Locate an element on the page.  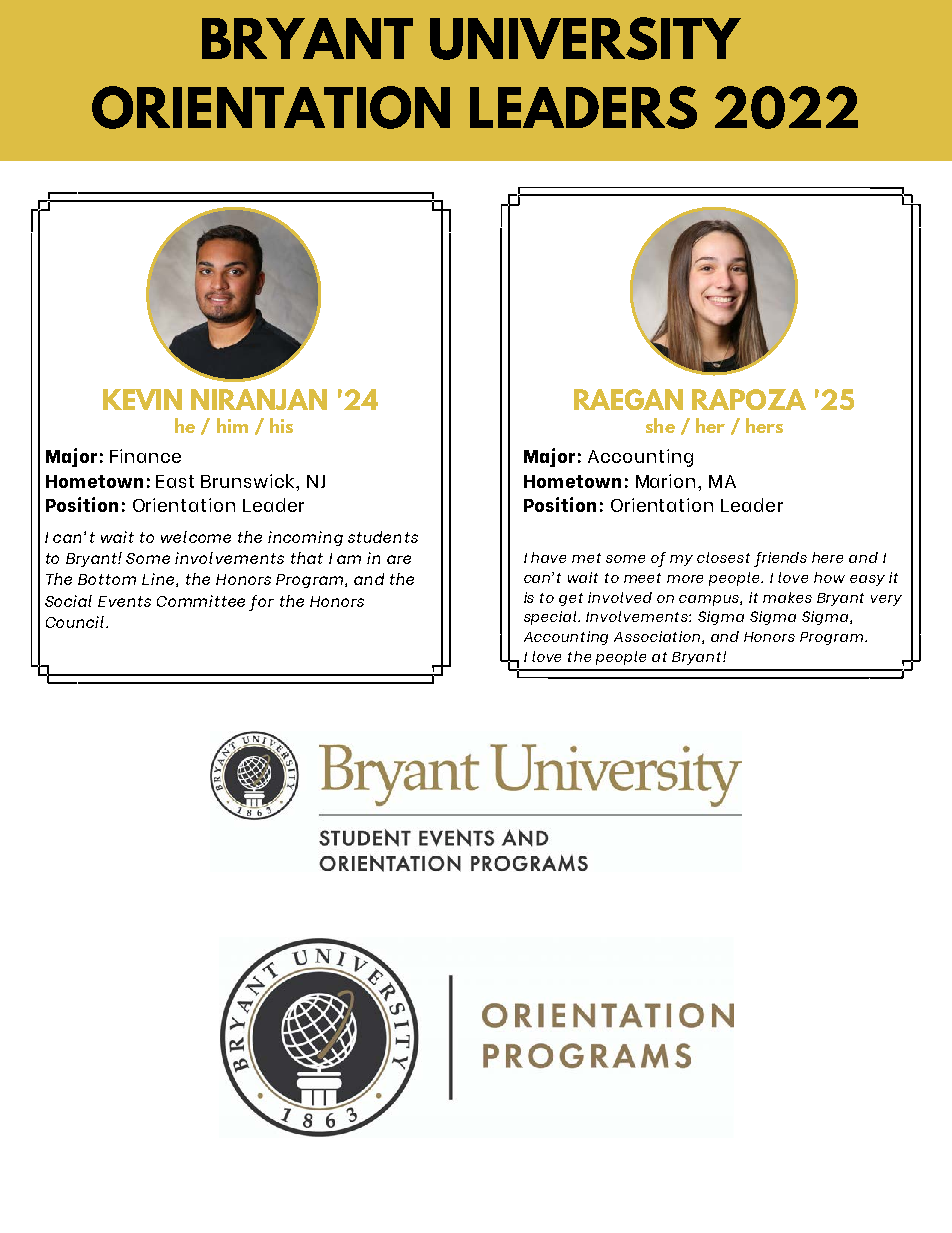
special is located at coordinates (551, 618).
